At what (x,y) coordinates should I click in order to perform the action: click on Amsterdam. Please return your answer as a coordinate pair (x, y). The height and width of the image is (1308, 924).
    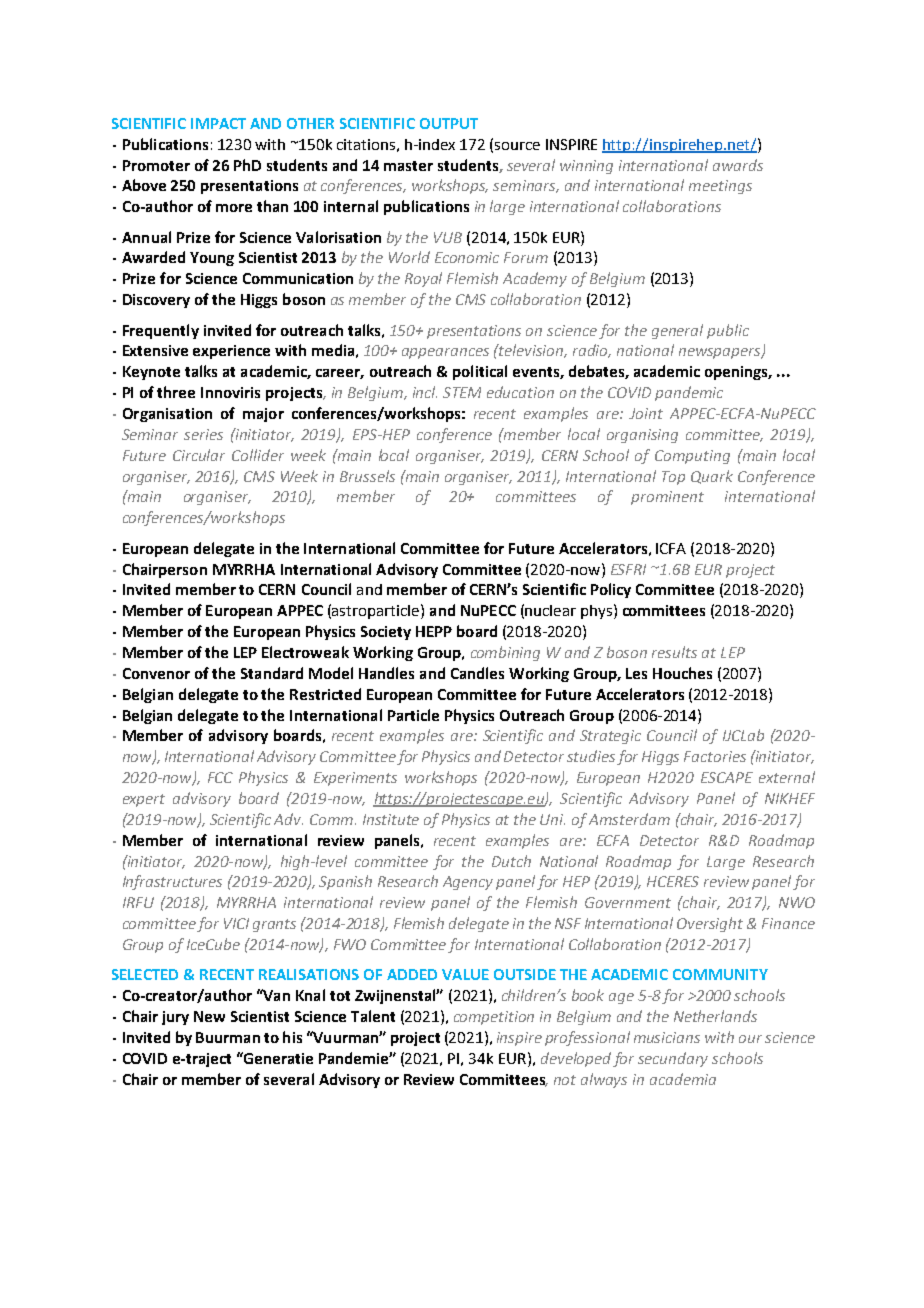
    Looking at the image, I should click on (629, 819).
